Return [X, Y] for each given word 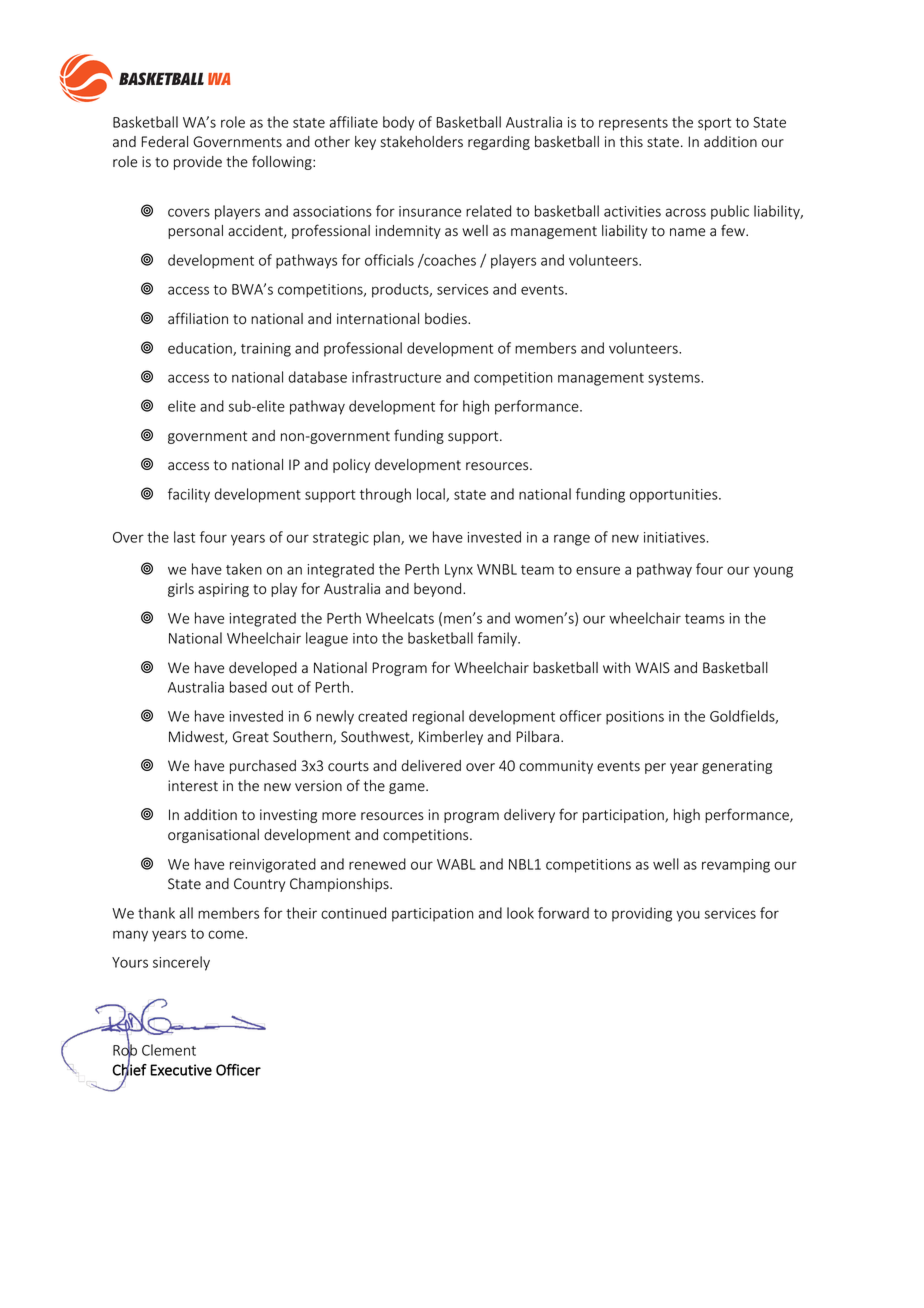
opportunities [675, 496]
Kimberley [451, 738]
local [432, 495]
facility [189, 495]
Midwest [197, 737]
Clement [169, 1050]
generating [737, 767]
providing [642, 914]
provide [198, 163]
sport [714, 124]
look [520, 913]
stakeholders [422, 142]
